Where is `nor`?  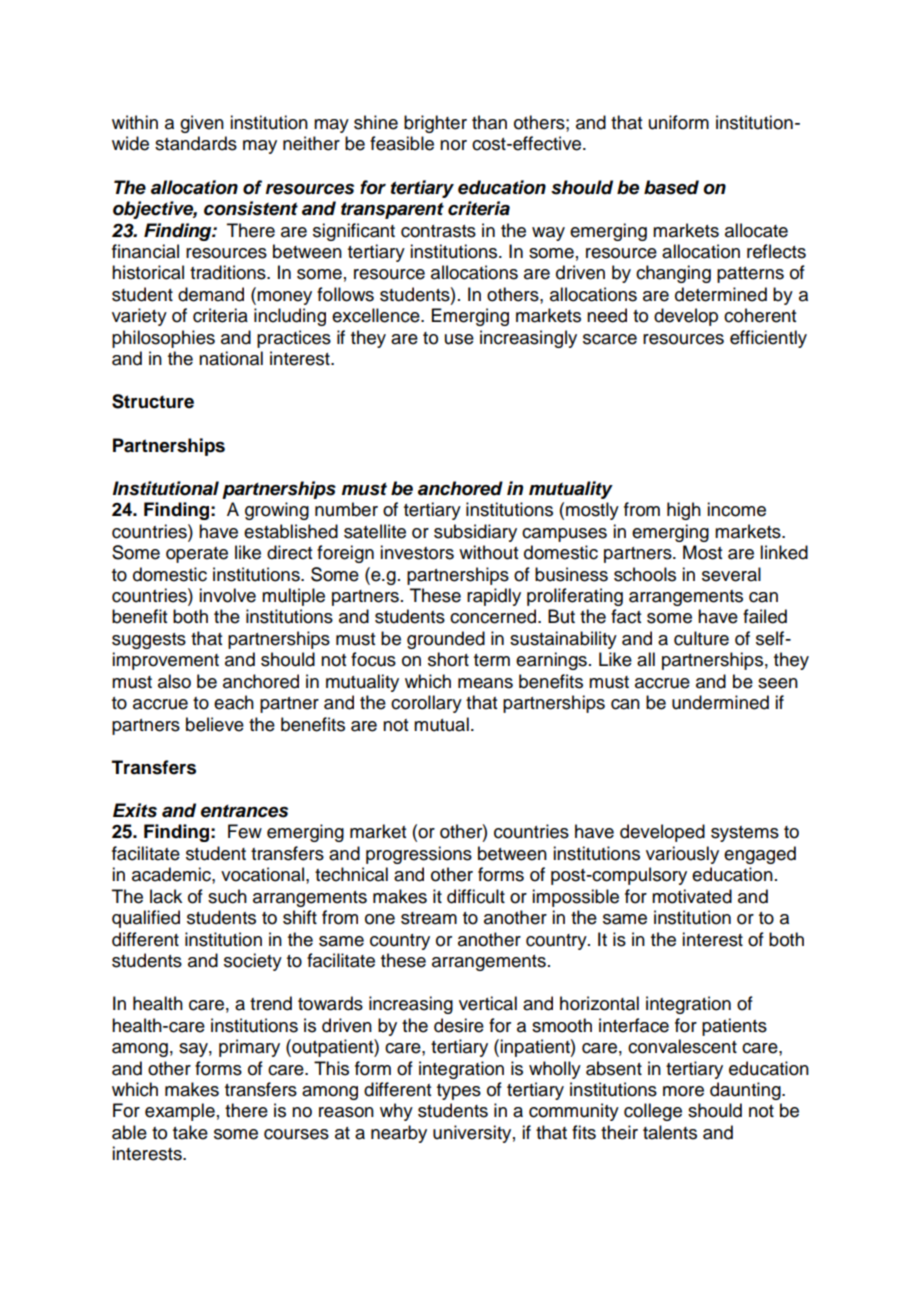 nor is located at coordinates (453, 145).
